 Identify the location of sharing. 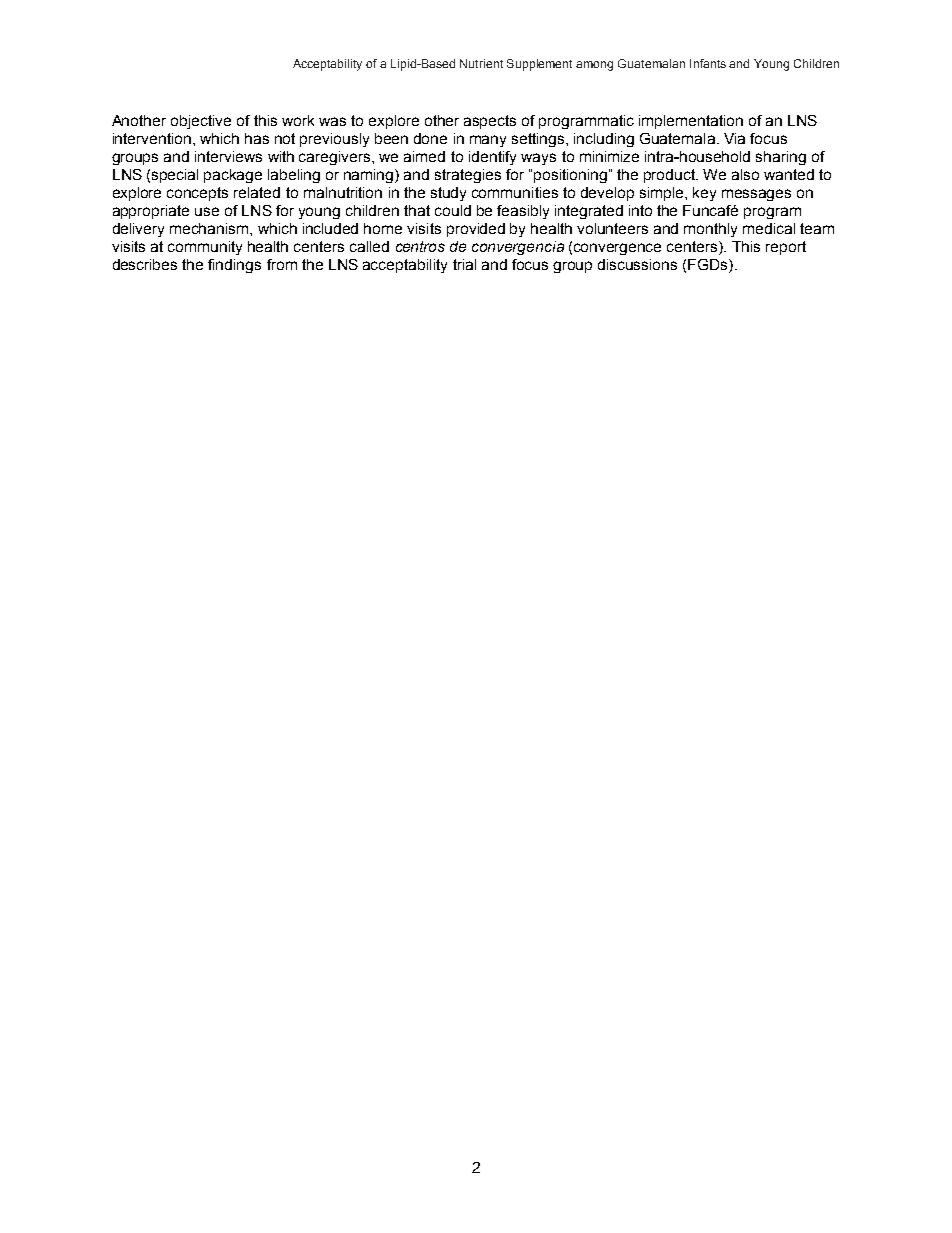
(781, 158).
